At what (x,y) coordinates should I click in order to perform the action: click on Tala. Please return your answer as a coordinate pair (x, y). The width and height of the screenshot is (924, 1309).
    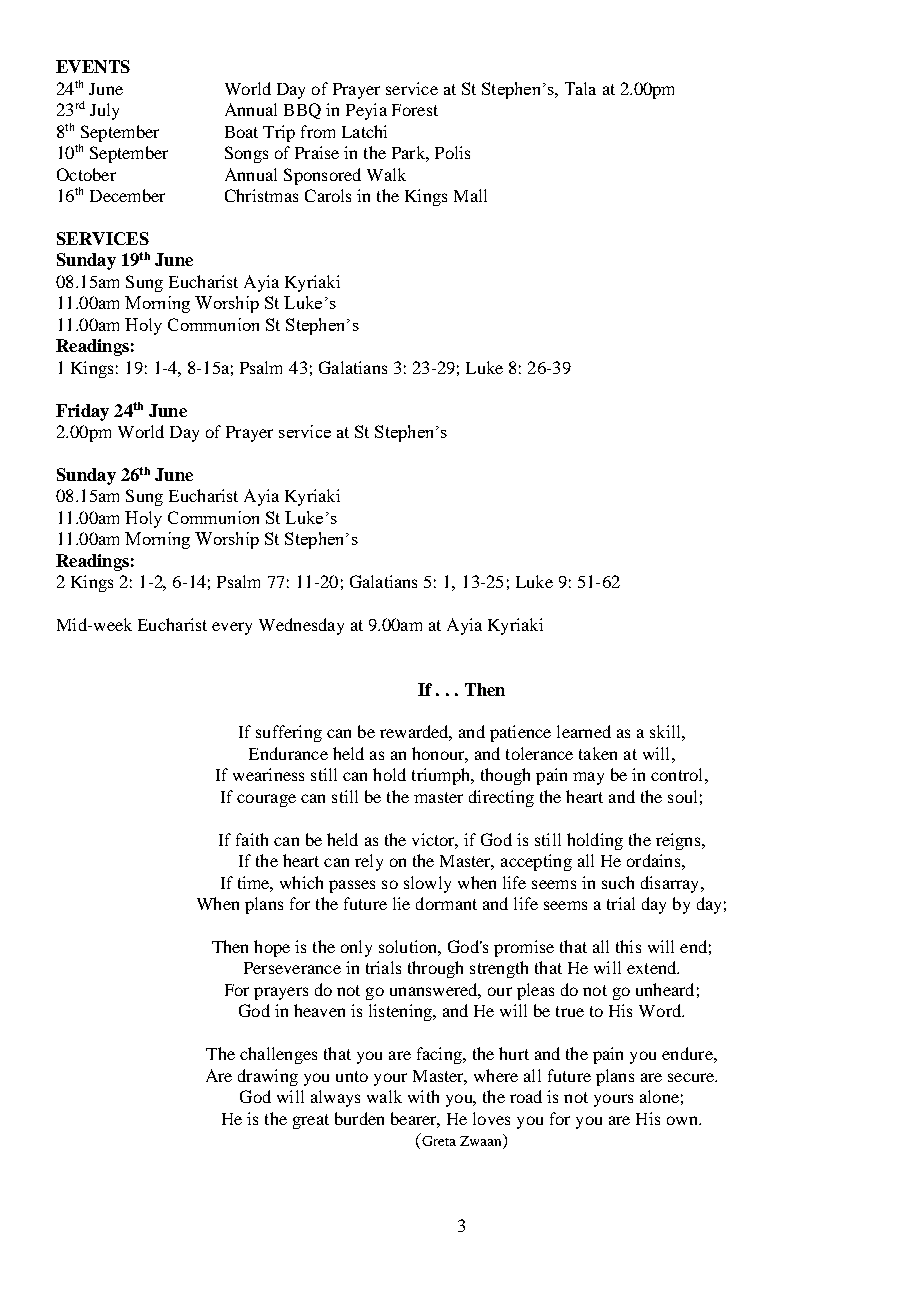
    Looking at the image, I should click on (580, 88).
